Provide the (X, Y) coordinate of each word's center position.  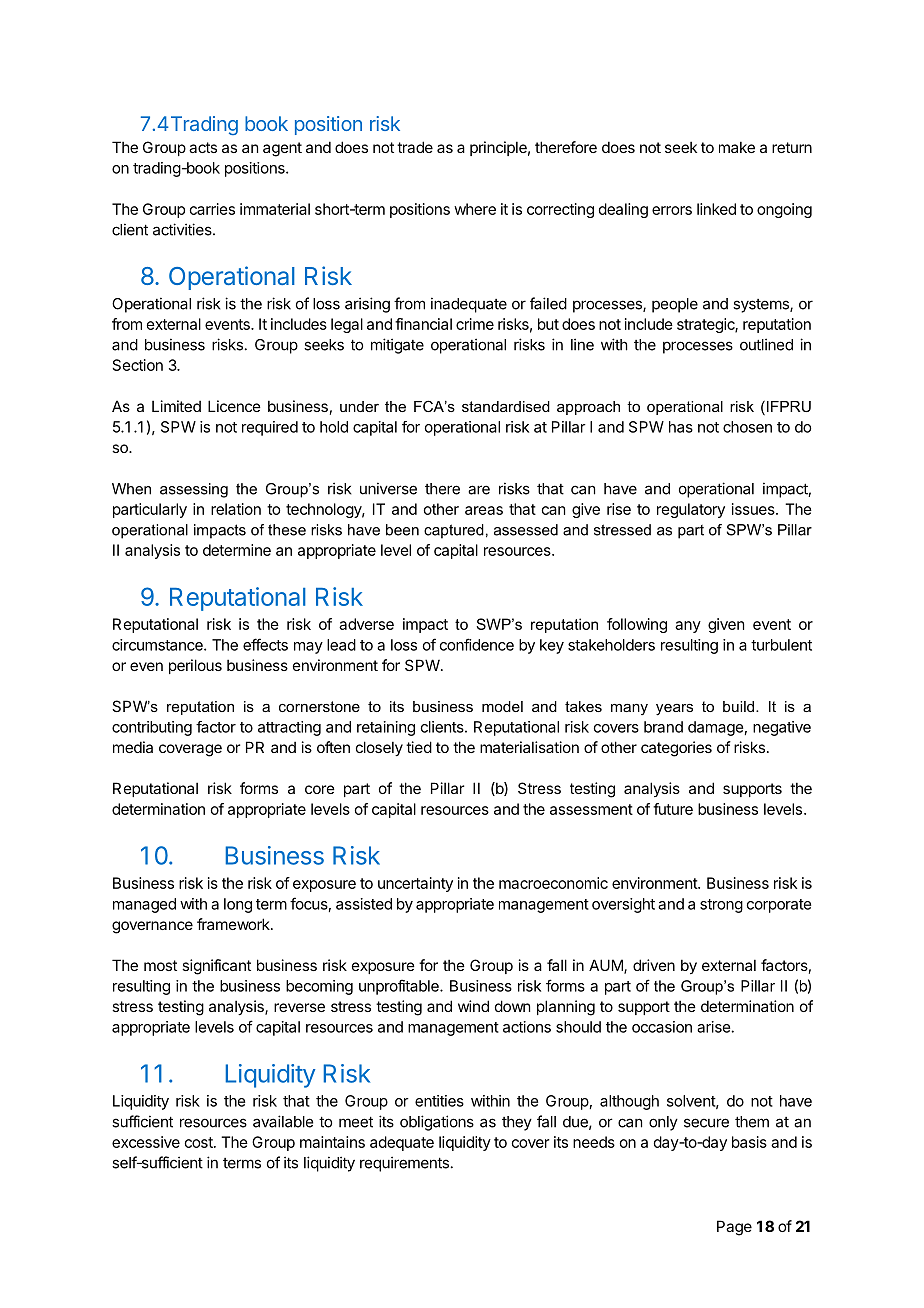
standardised (506, 406)
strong (721, 906)
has (681, 427)
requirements (404, 1164)
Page (734, 1228)
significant (216, 967)
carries (212, 209)
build (740, 706)
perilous (195, 666)
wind (473, 1006)
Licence (234, 406)
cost (200, 1142)
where (475, 209)
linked (716, 209)
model (502, 706)
